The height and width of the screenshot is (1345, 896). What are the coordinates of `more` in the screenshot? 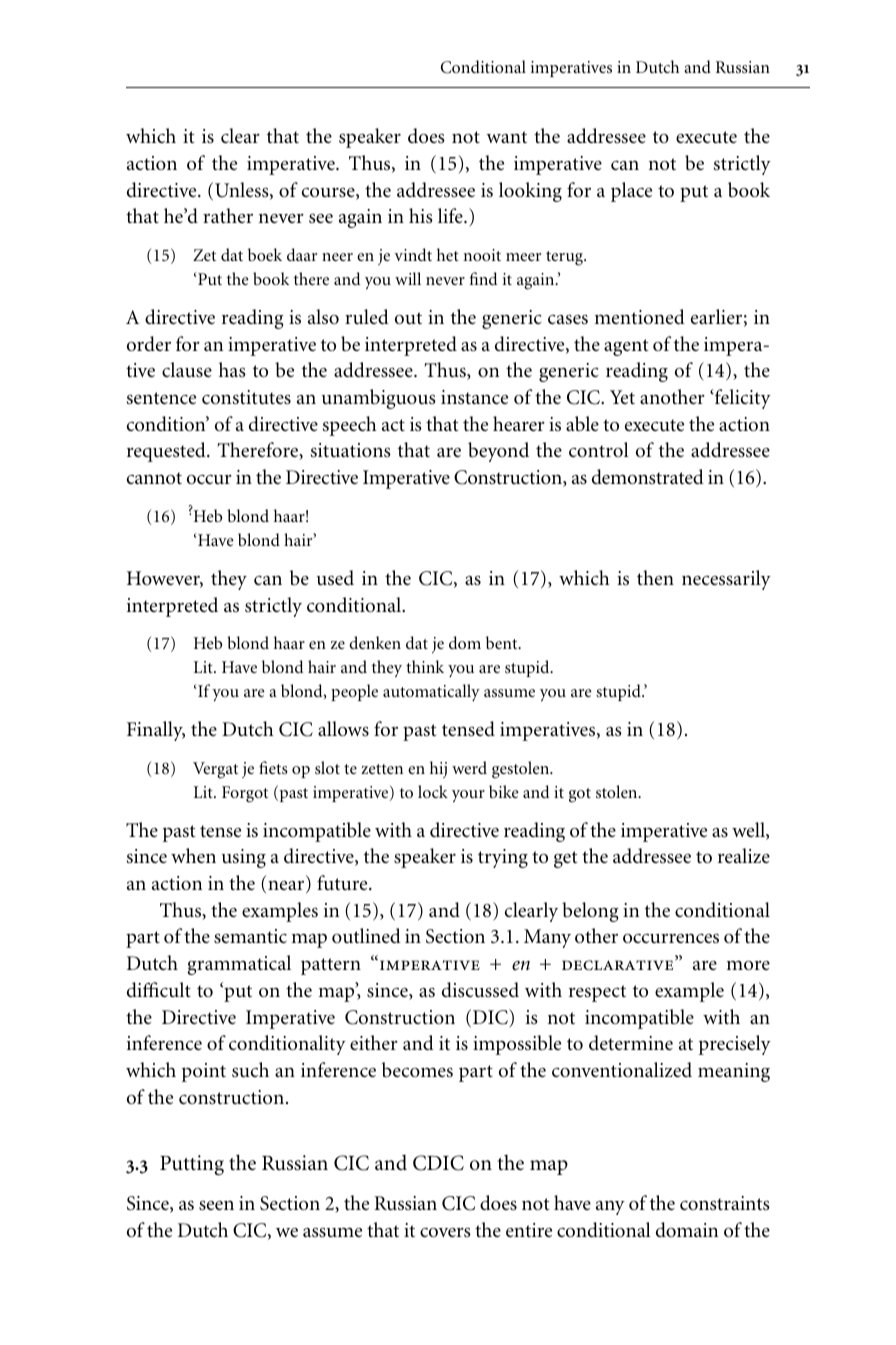 It's located at (748, 965).
